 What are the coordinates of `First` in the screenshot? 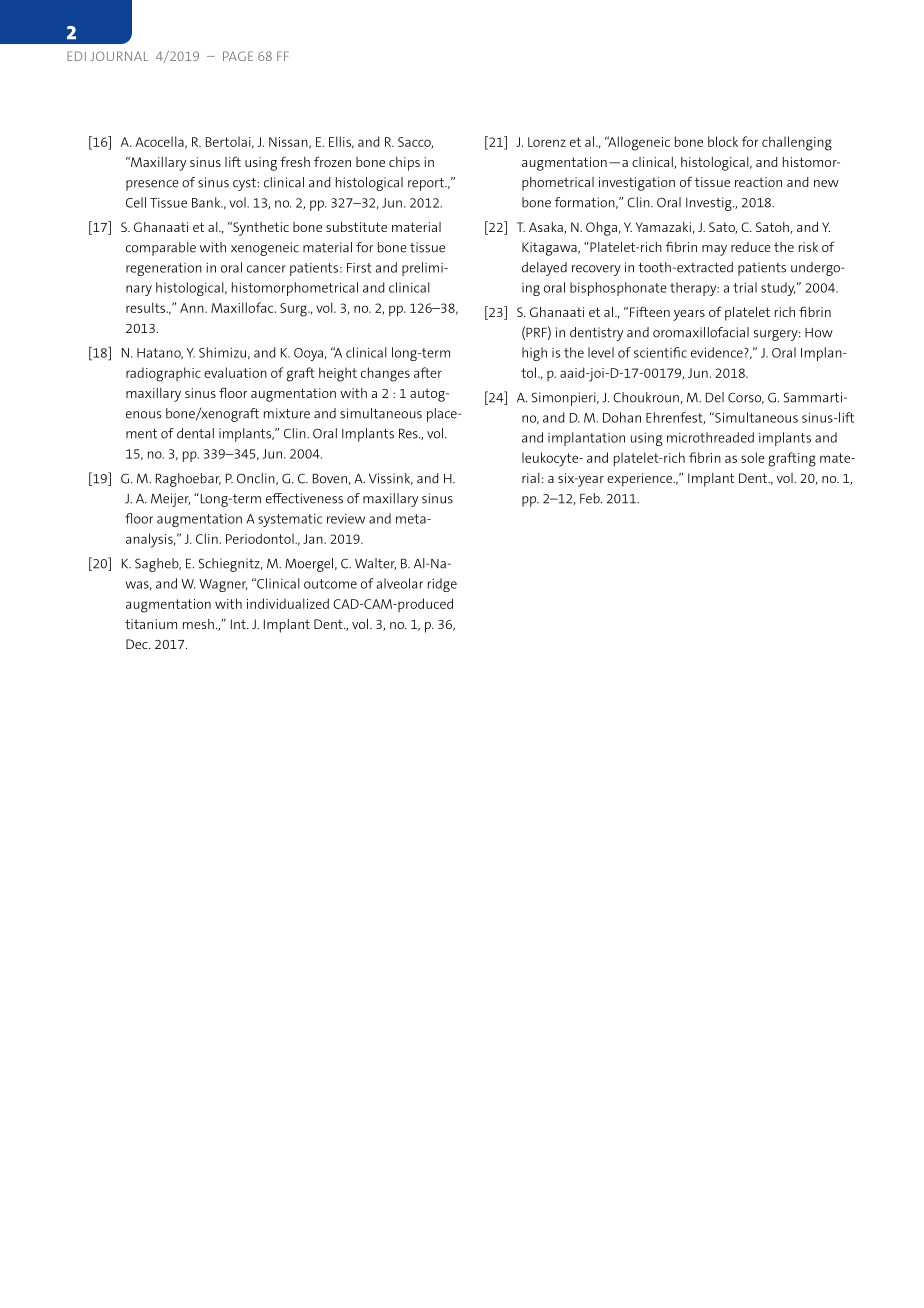 It's located at (359, 268).
